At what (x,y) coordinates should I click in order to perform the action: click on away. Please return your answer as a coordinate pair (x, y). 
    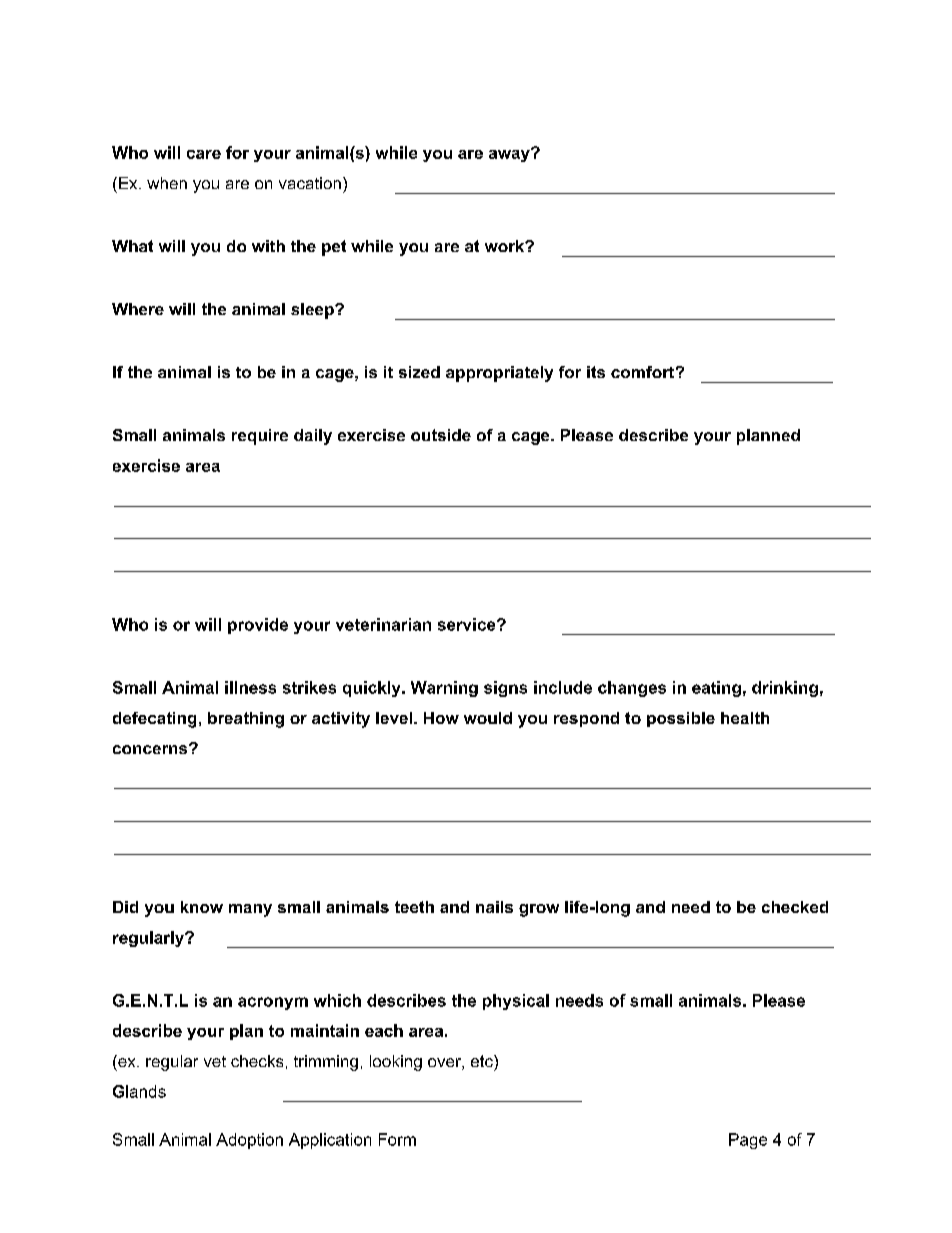
    Looking at the image, I should click on (510, 155).
